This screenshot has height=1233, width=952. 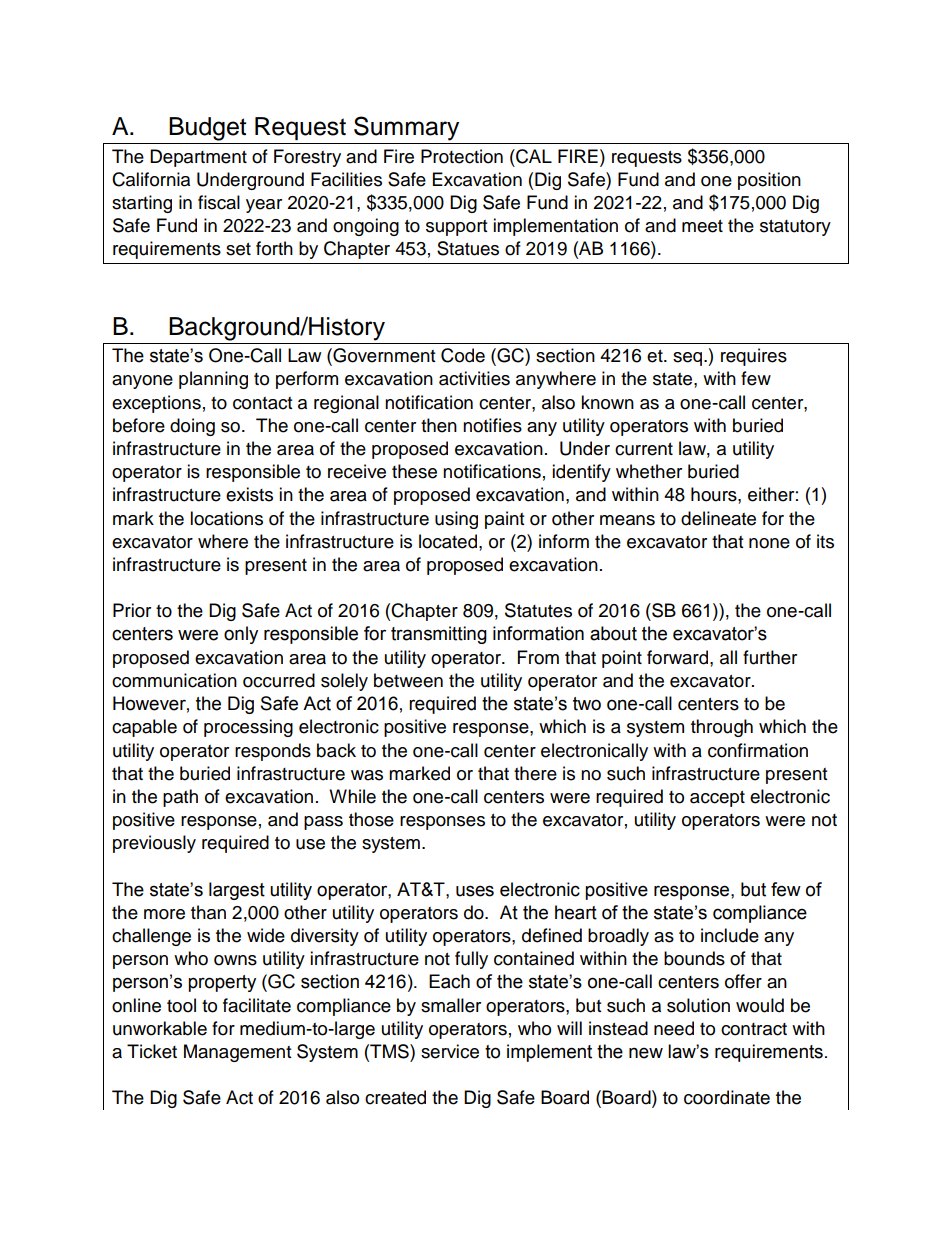 I want to click on doing, so click(x=192, y=427).
